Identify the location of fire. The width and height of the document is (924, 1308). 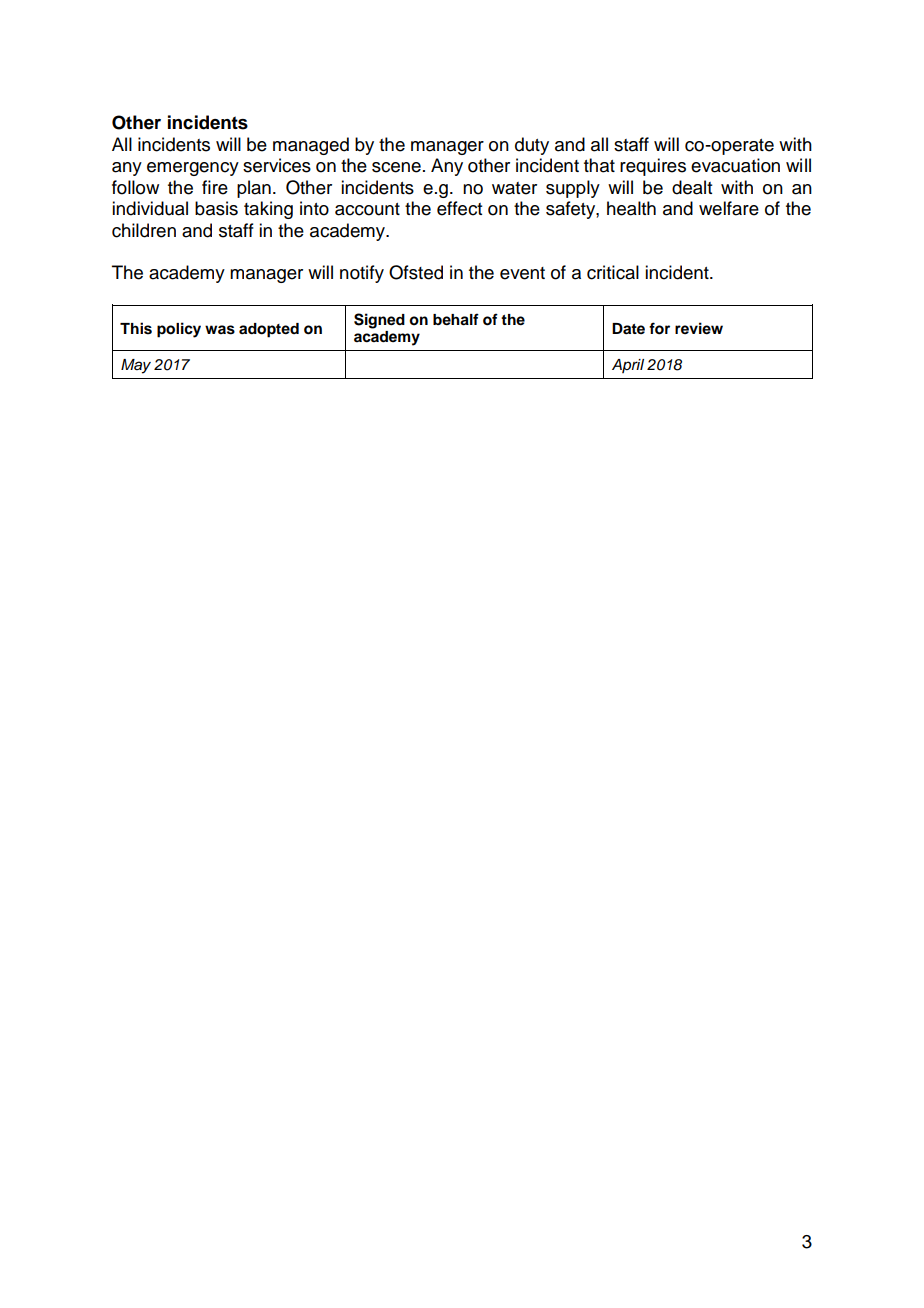
(215, 187).
